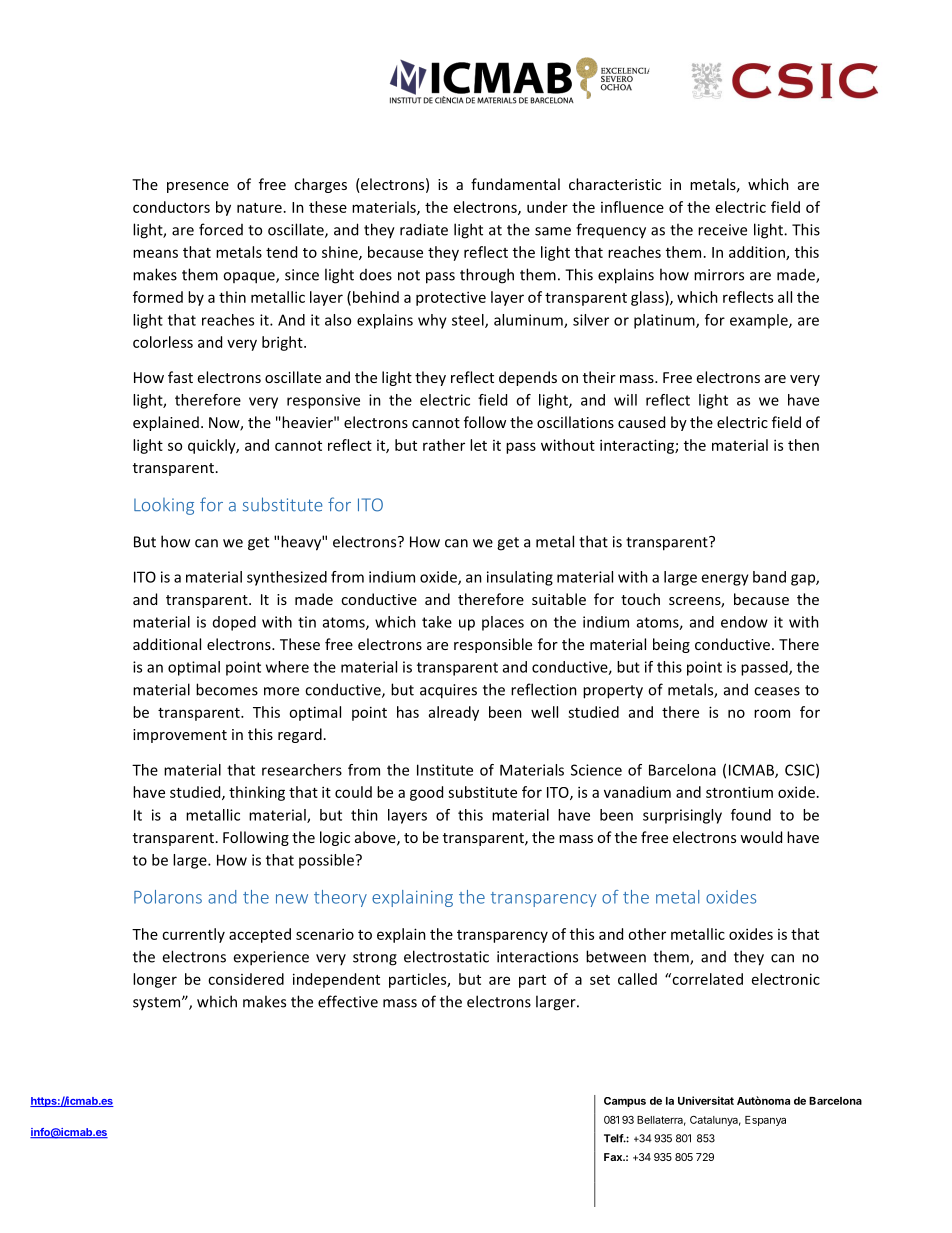 The height and width of the screenshot is (1233, 952). I want to click on nature, so click(259, 208).
